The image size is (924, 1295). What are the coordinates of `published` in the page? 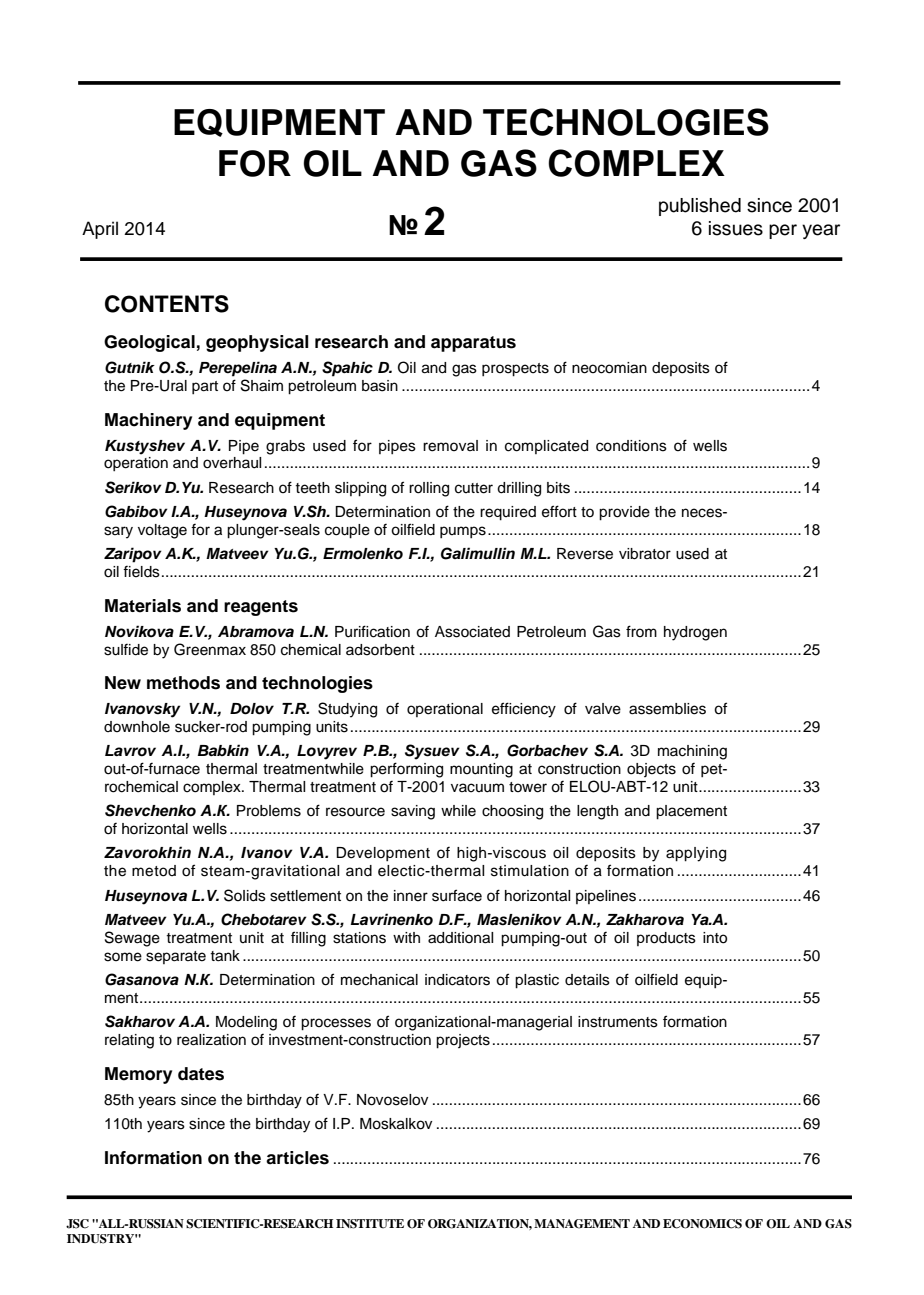 It's located at (700, 207).
